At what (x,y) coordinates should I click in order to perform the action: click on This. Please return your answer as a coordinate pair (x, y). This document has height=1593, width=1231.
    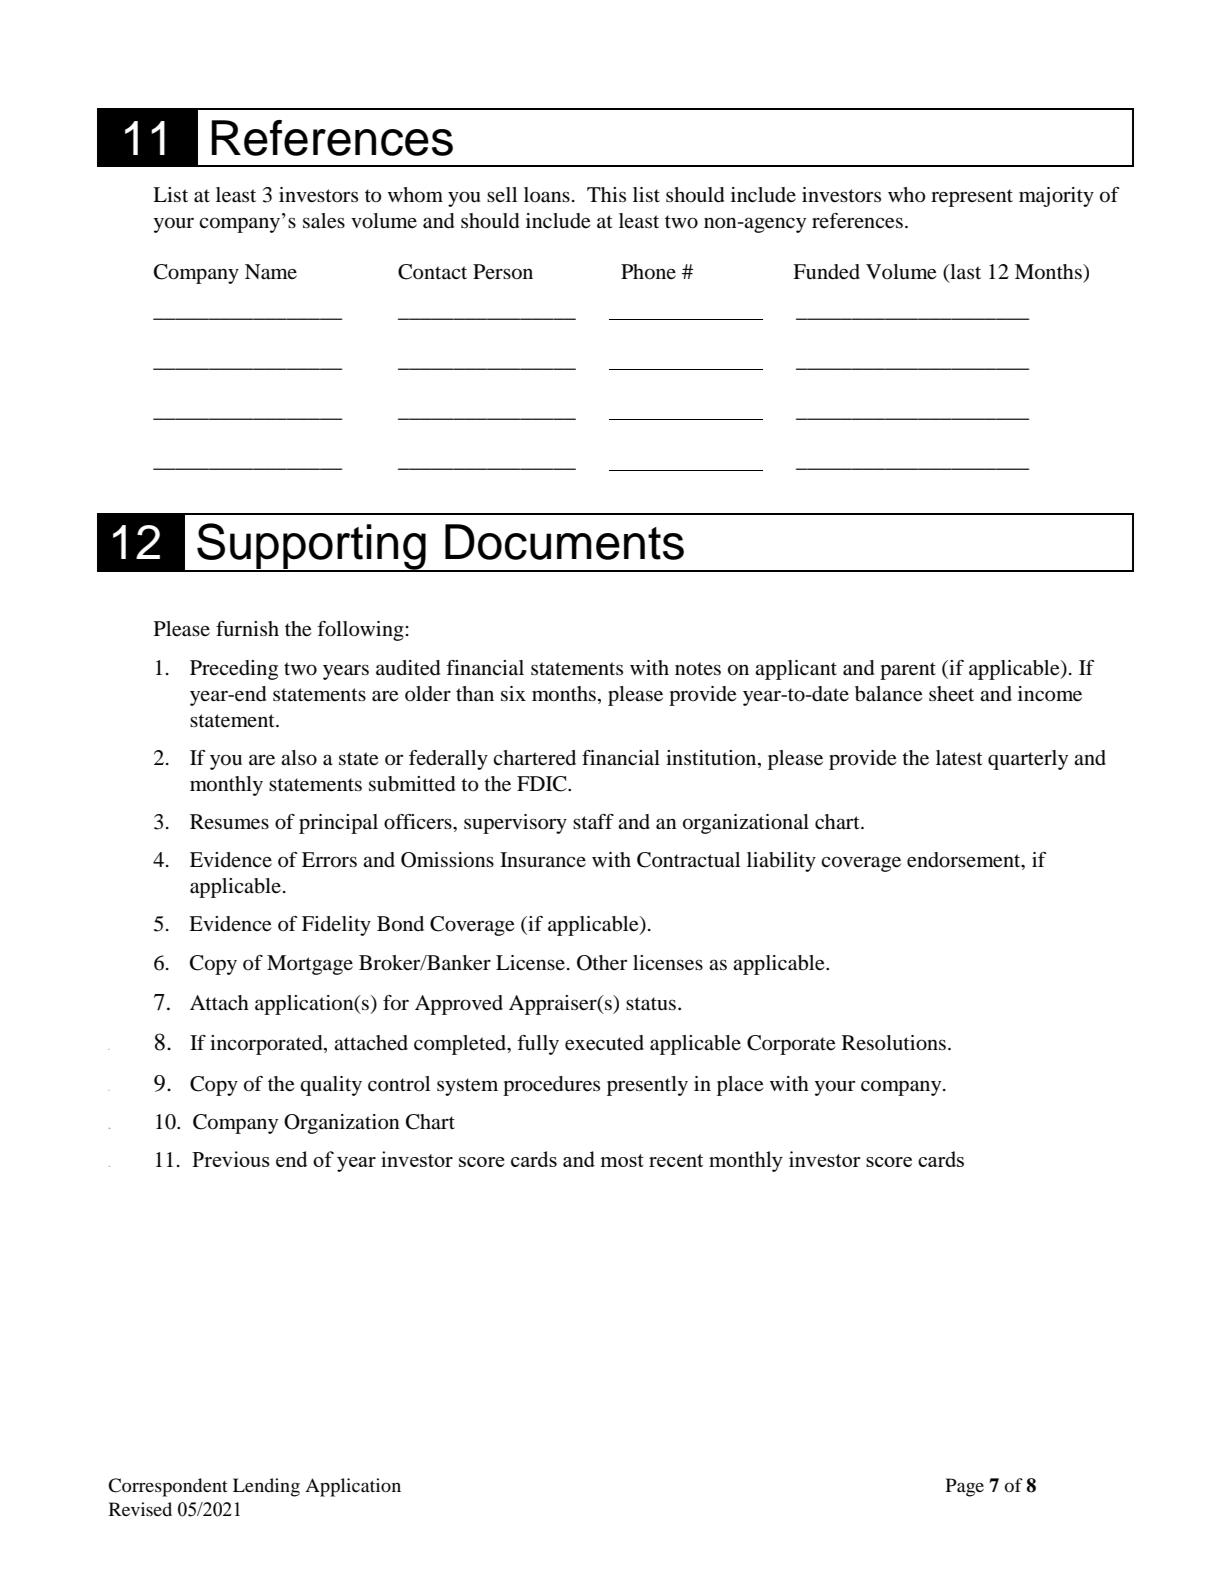
    Looking at the image, I should click on (606, 194).
